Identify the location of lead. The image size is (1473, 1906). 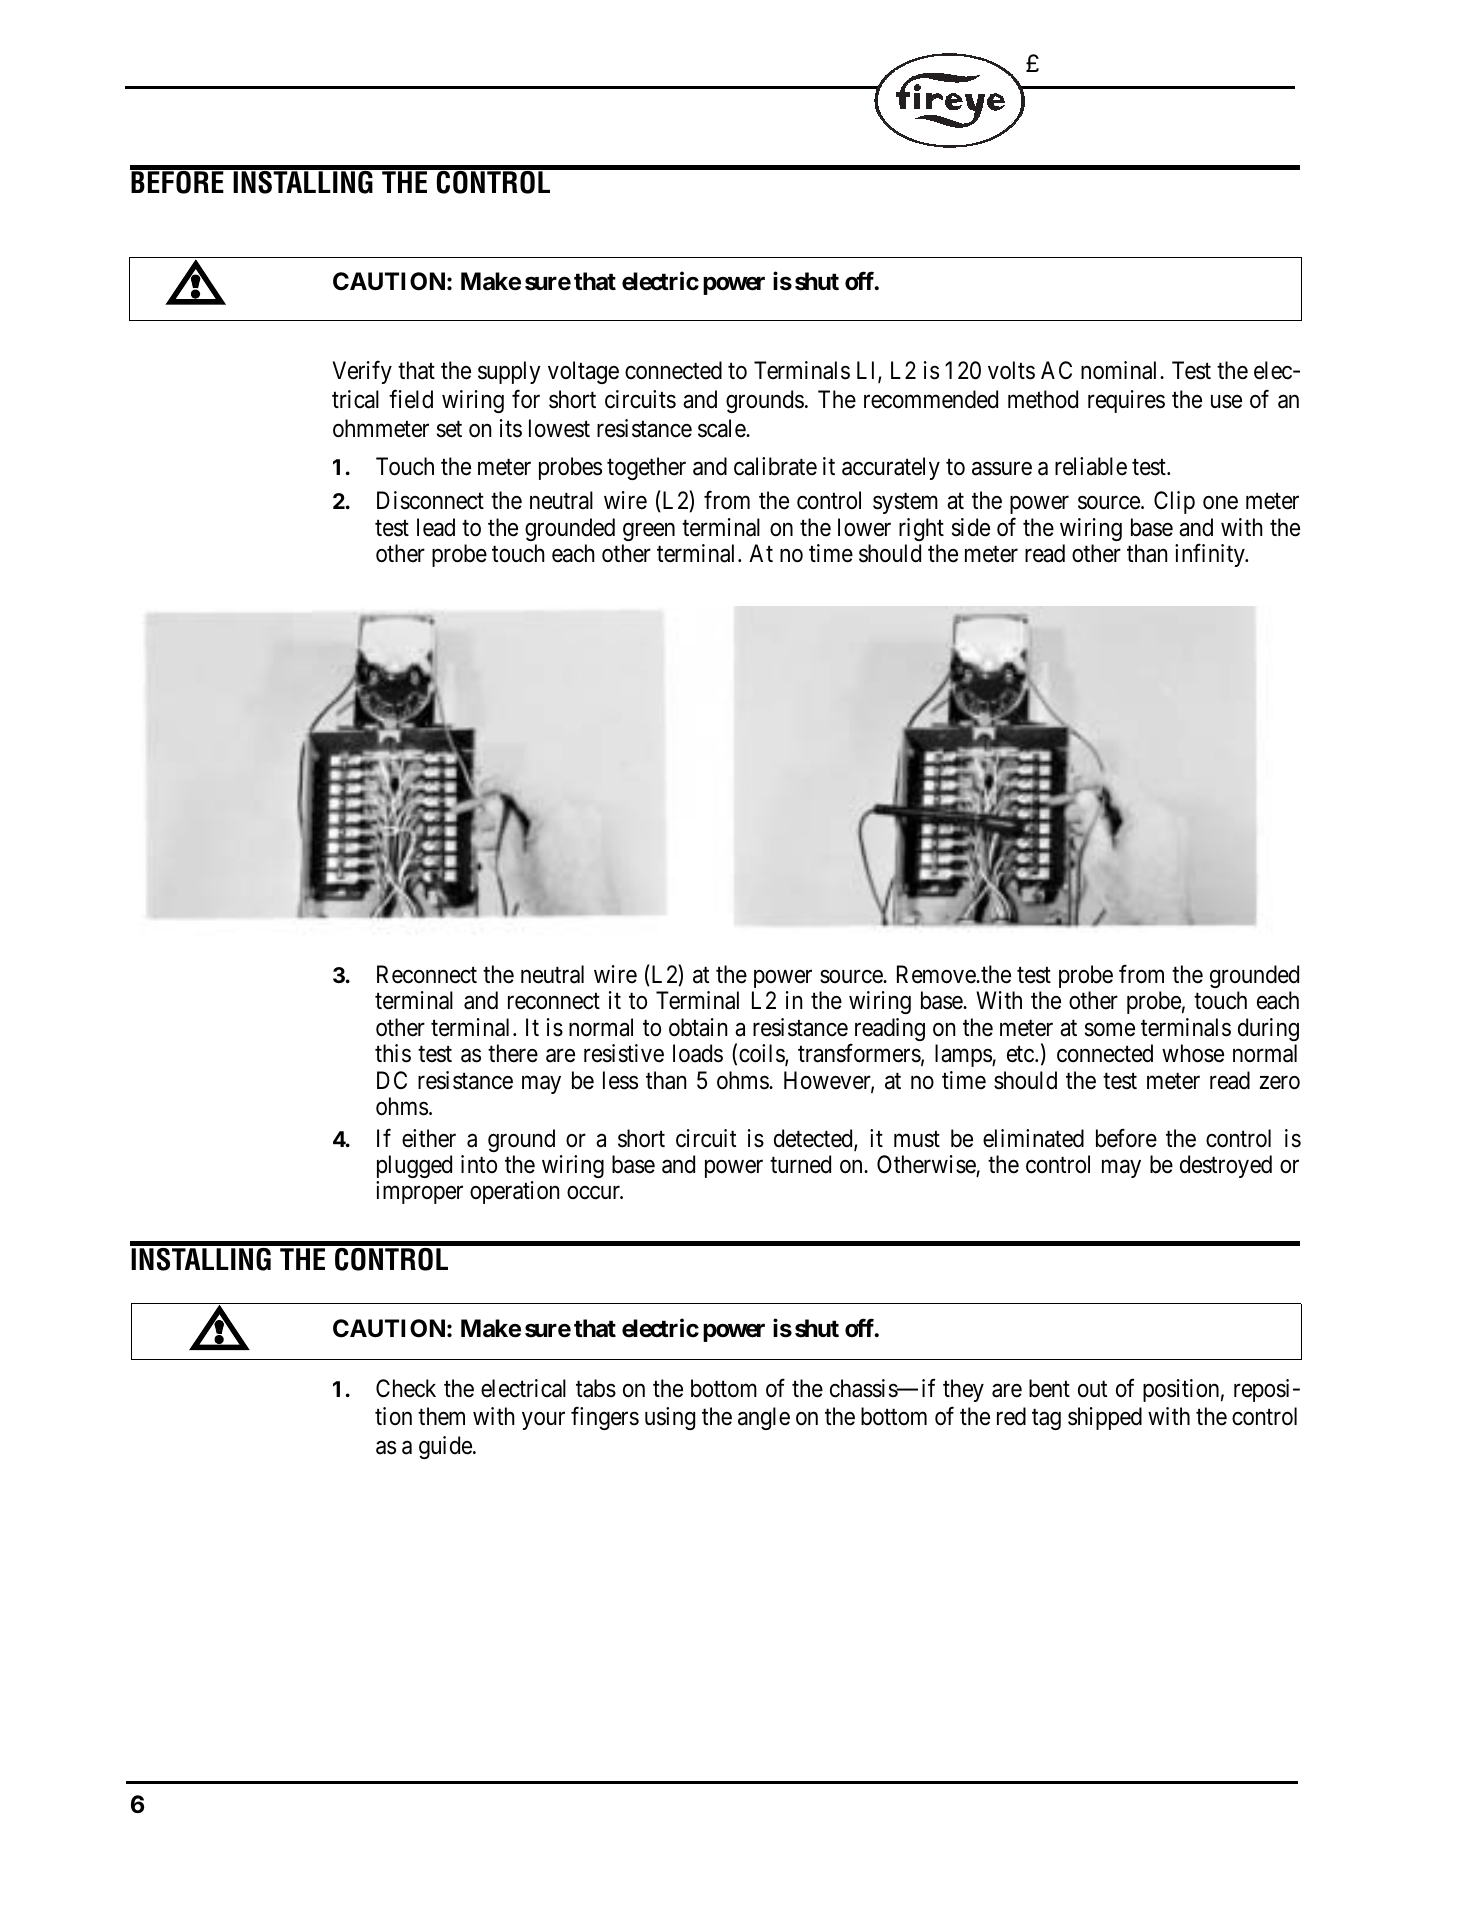
(436, 527).
